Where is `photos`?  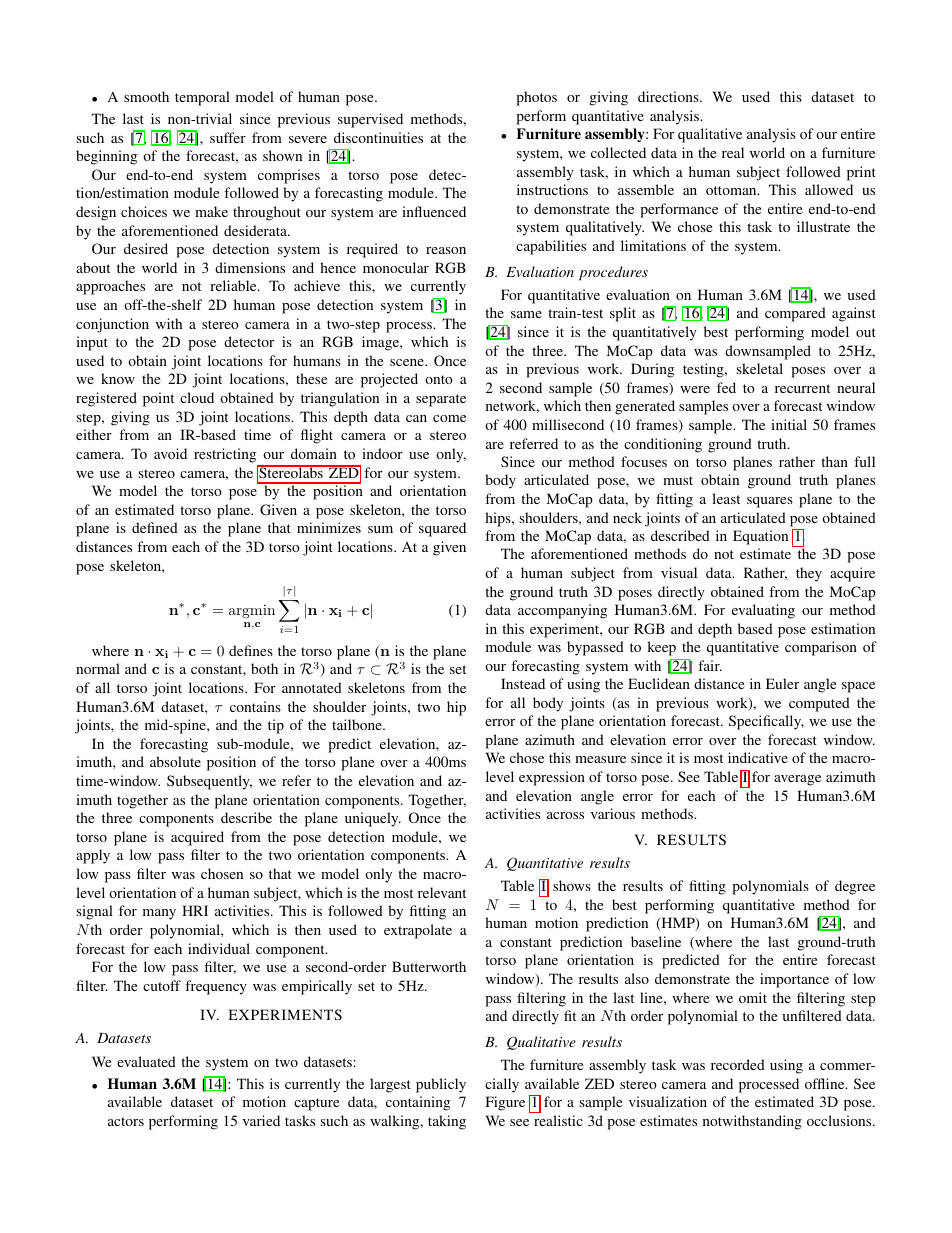
photos is located at coordinates (536, 98).
